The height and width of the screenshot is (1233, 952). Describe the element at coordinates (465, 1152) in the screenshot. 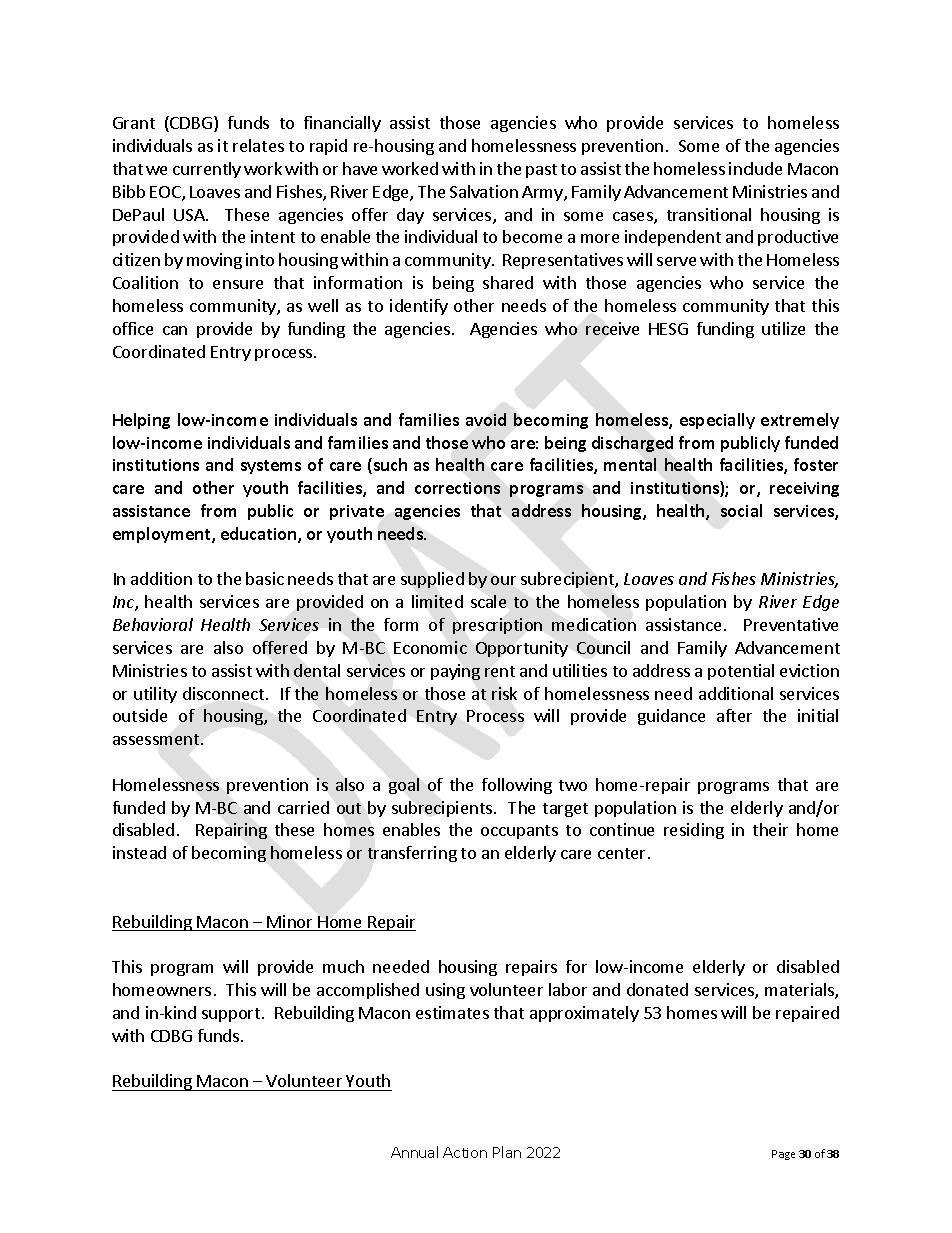

I see `Action` at that location.
